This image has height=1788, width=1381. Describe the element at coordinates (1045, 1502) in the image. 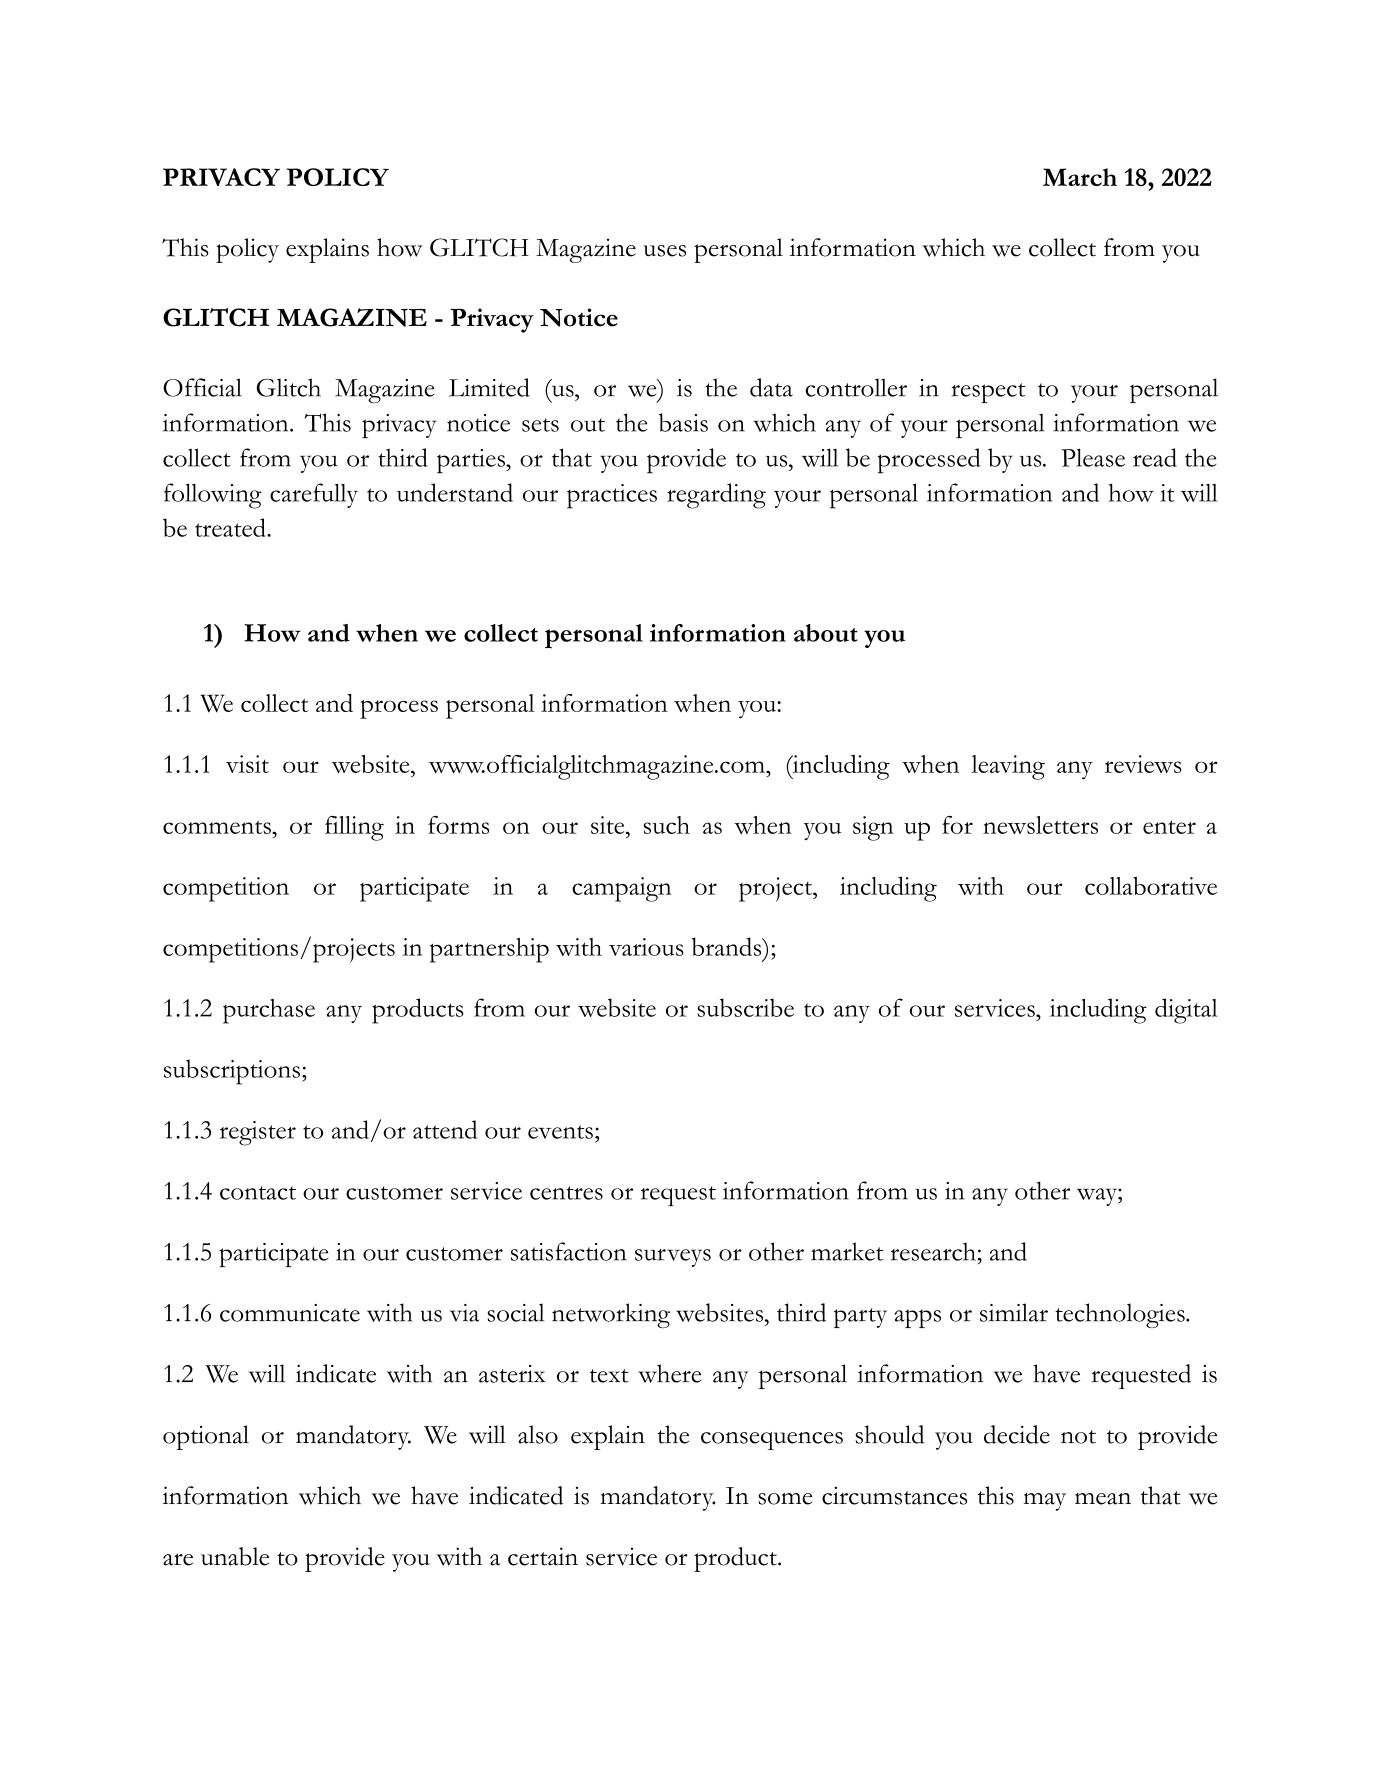

I see `may` at that location.
